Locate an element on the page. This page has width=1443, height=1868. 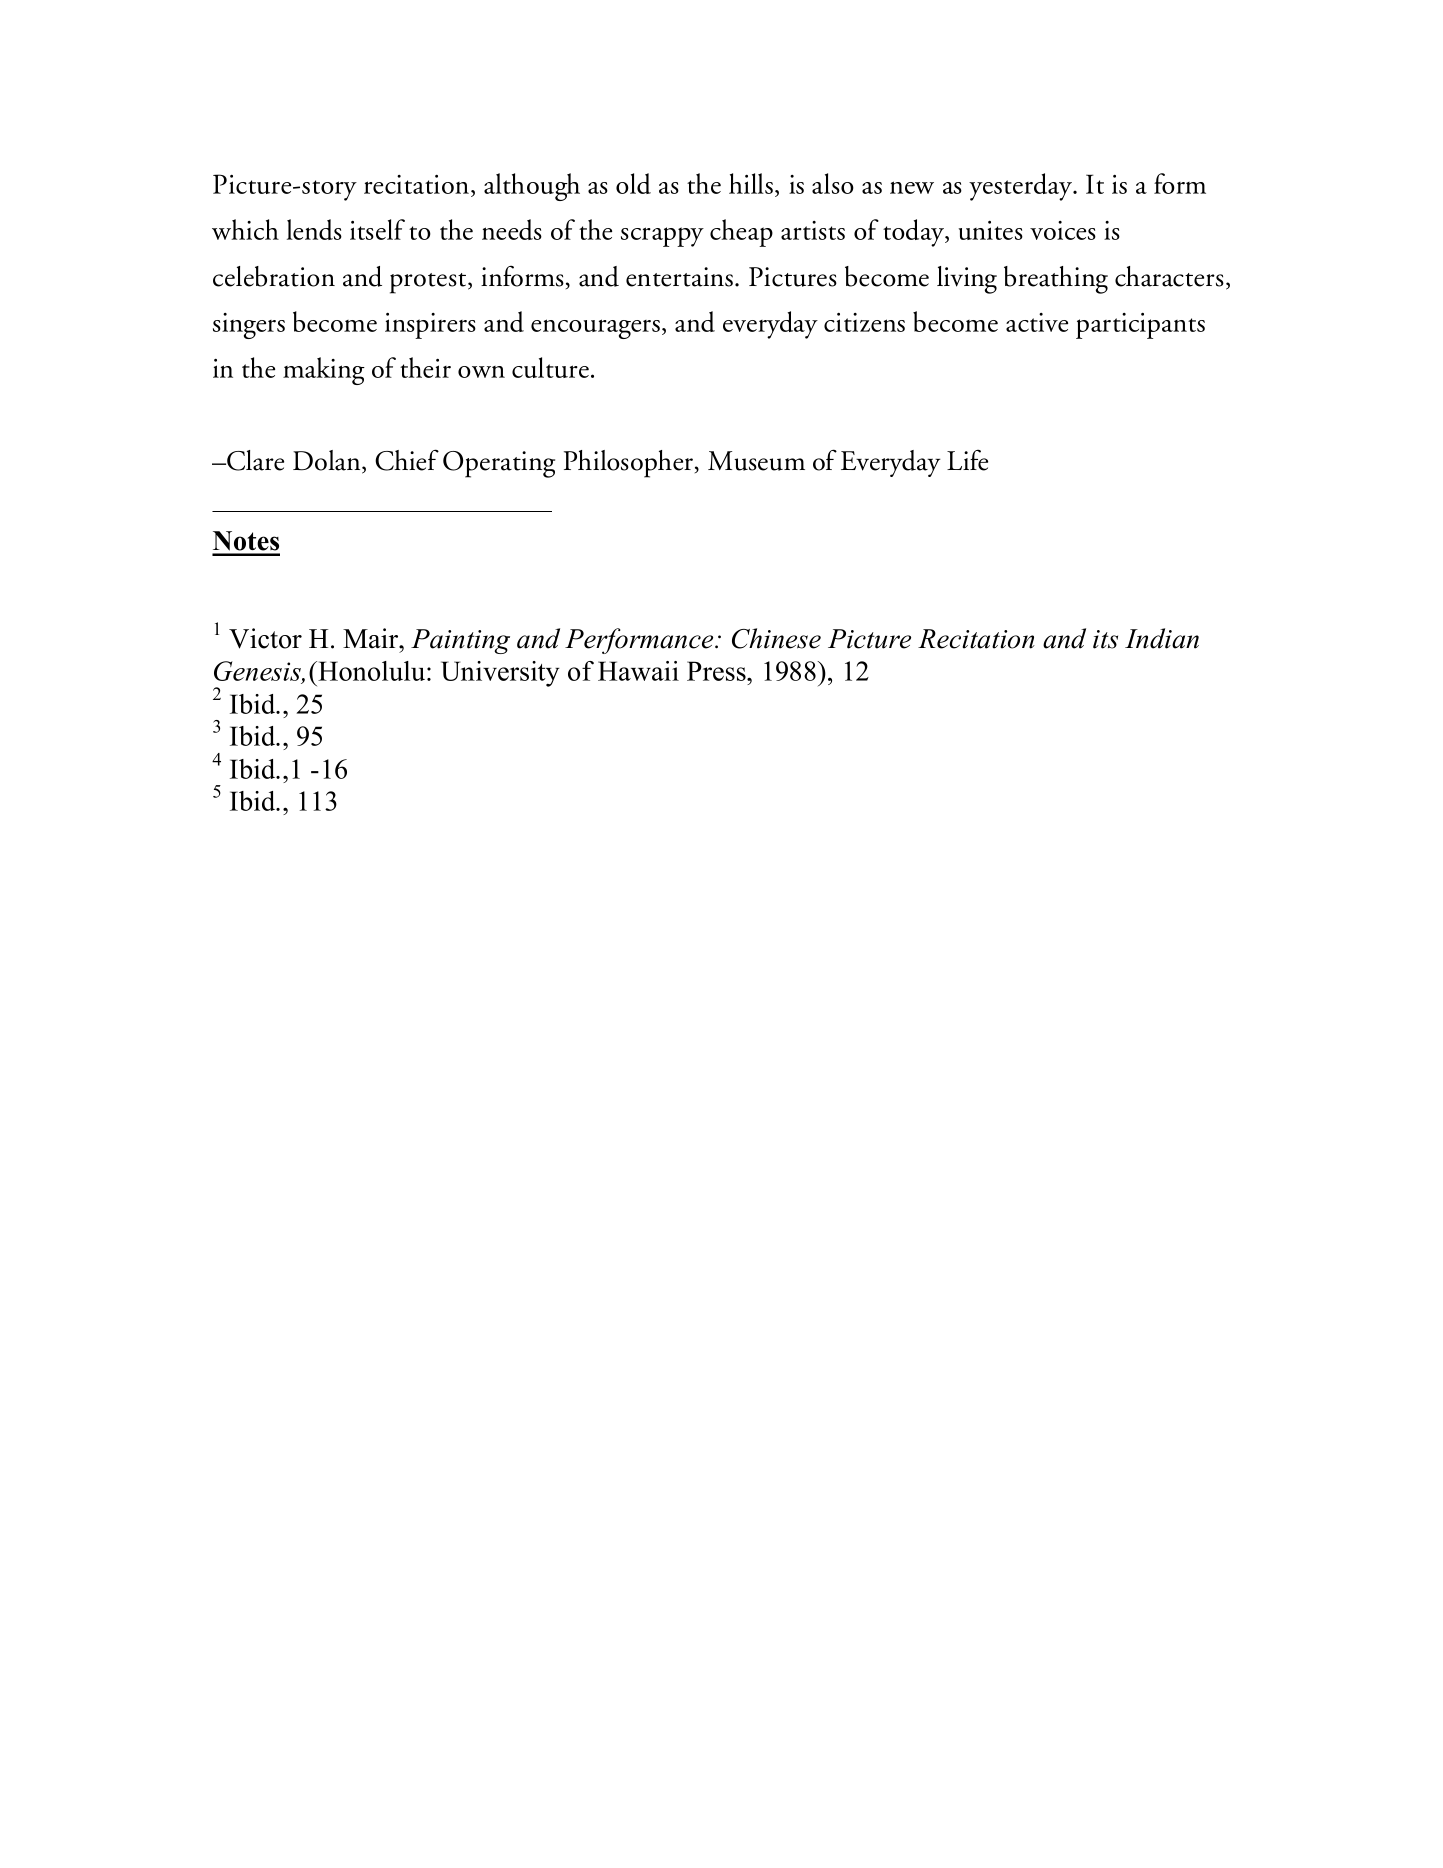
Press is located at coordinates (717, 671).
